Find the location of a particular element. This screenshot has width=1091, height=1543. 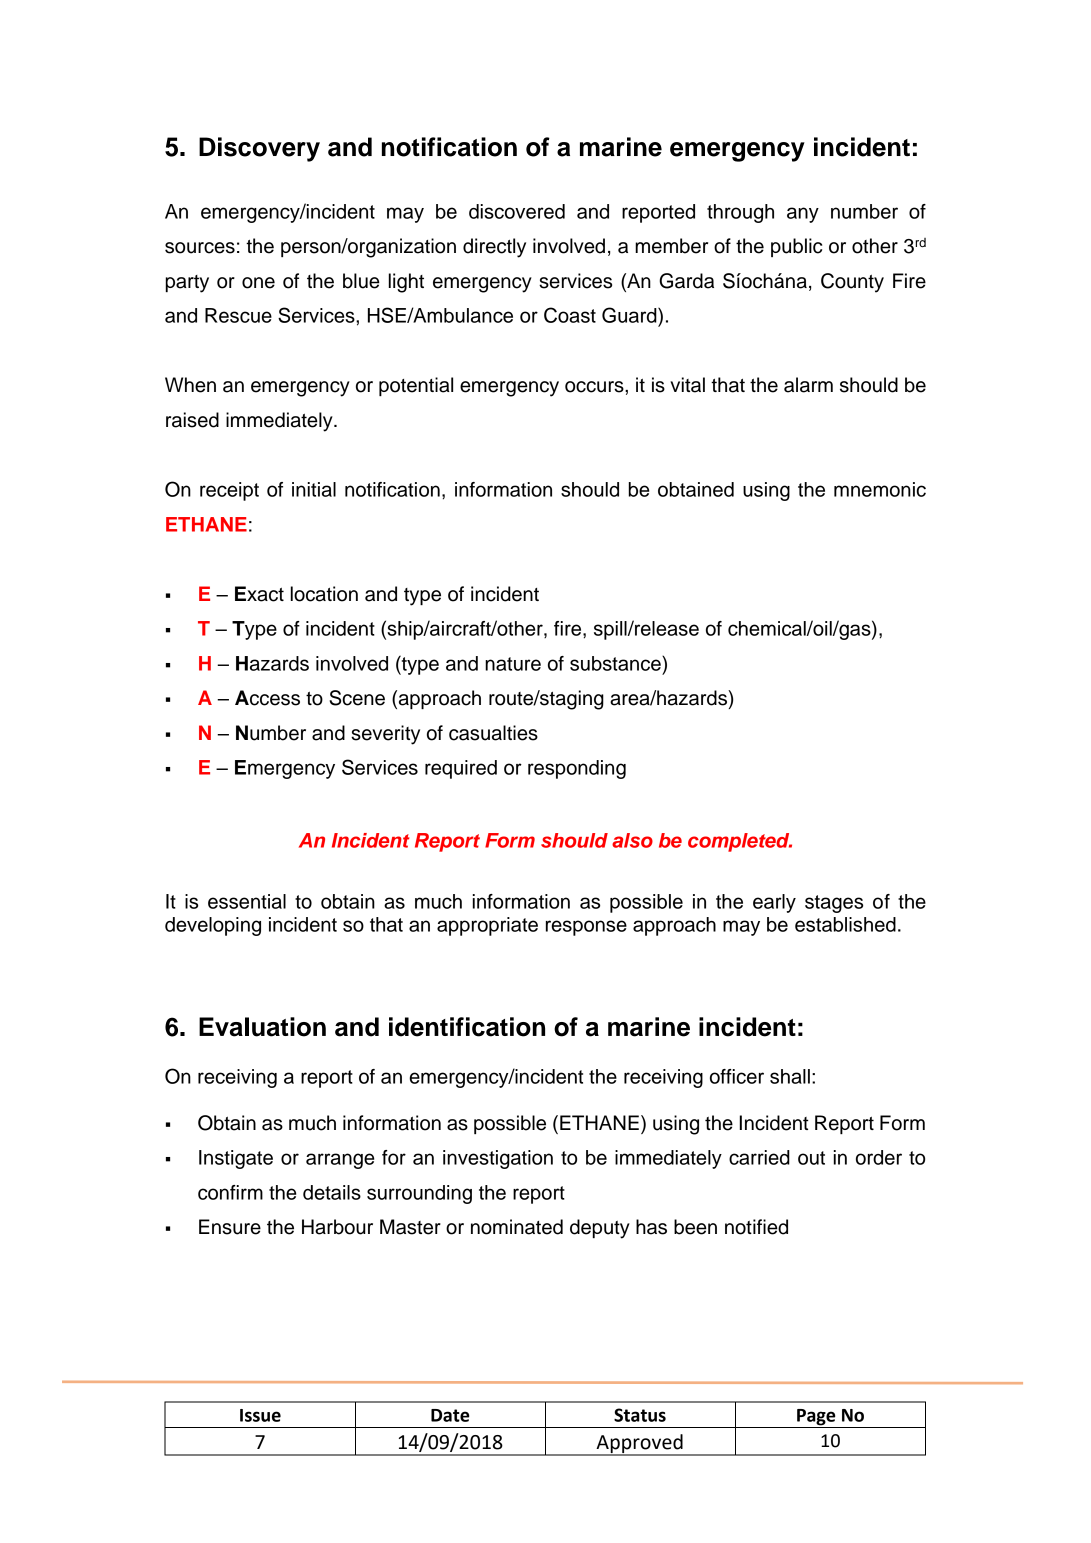

Discovery is located at coordinates (259, 149).
